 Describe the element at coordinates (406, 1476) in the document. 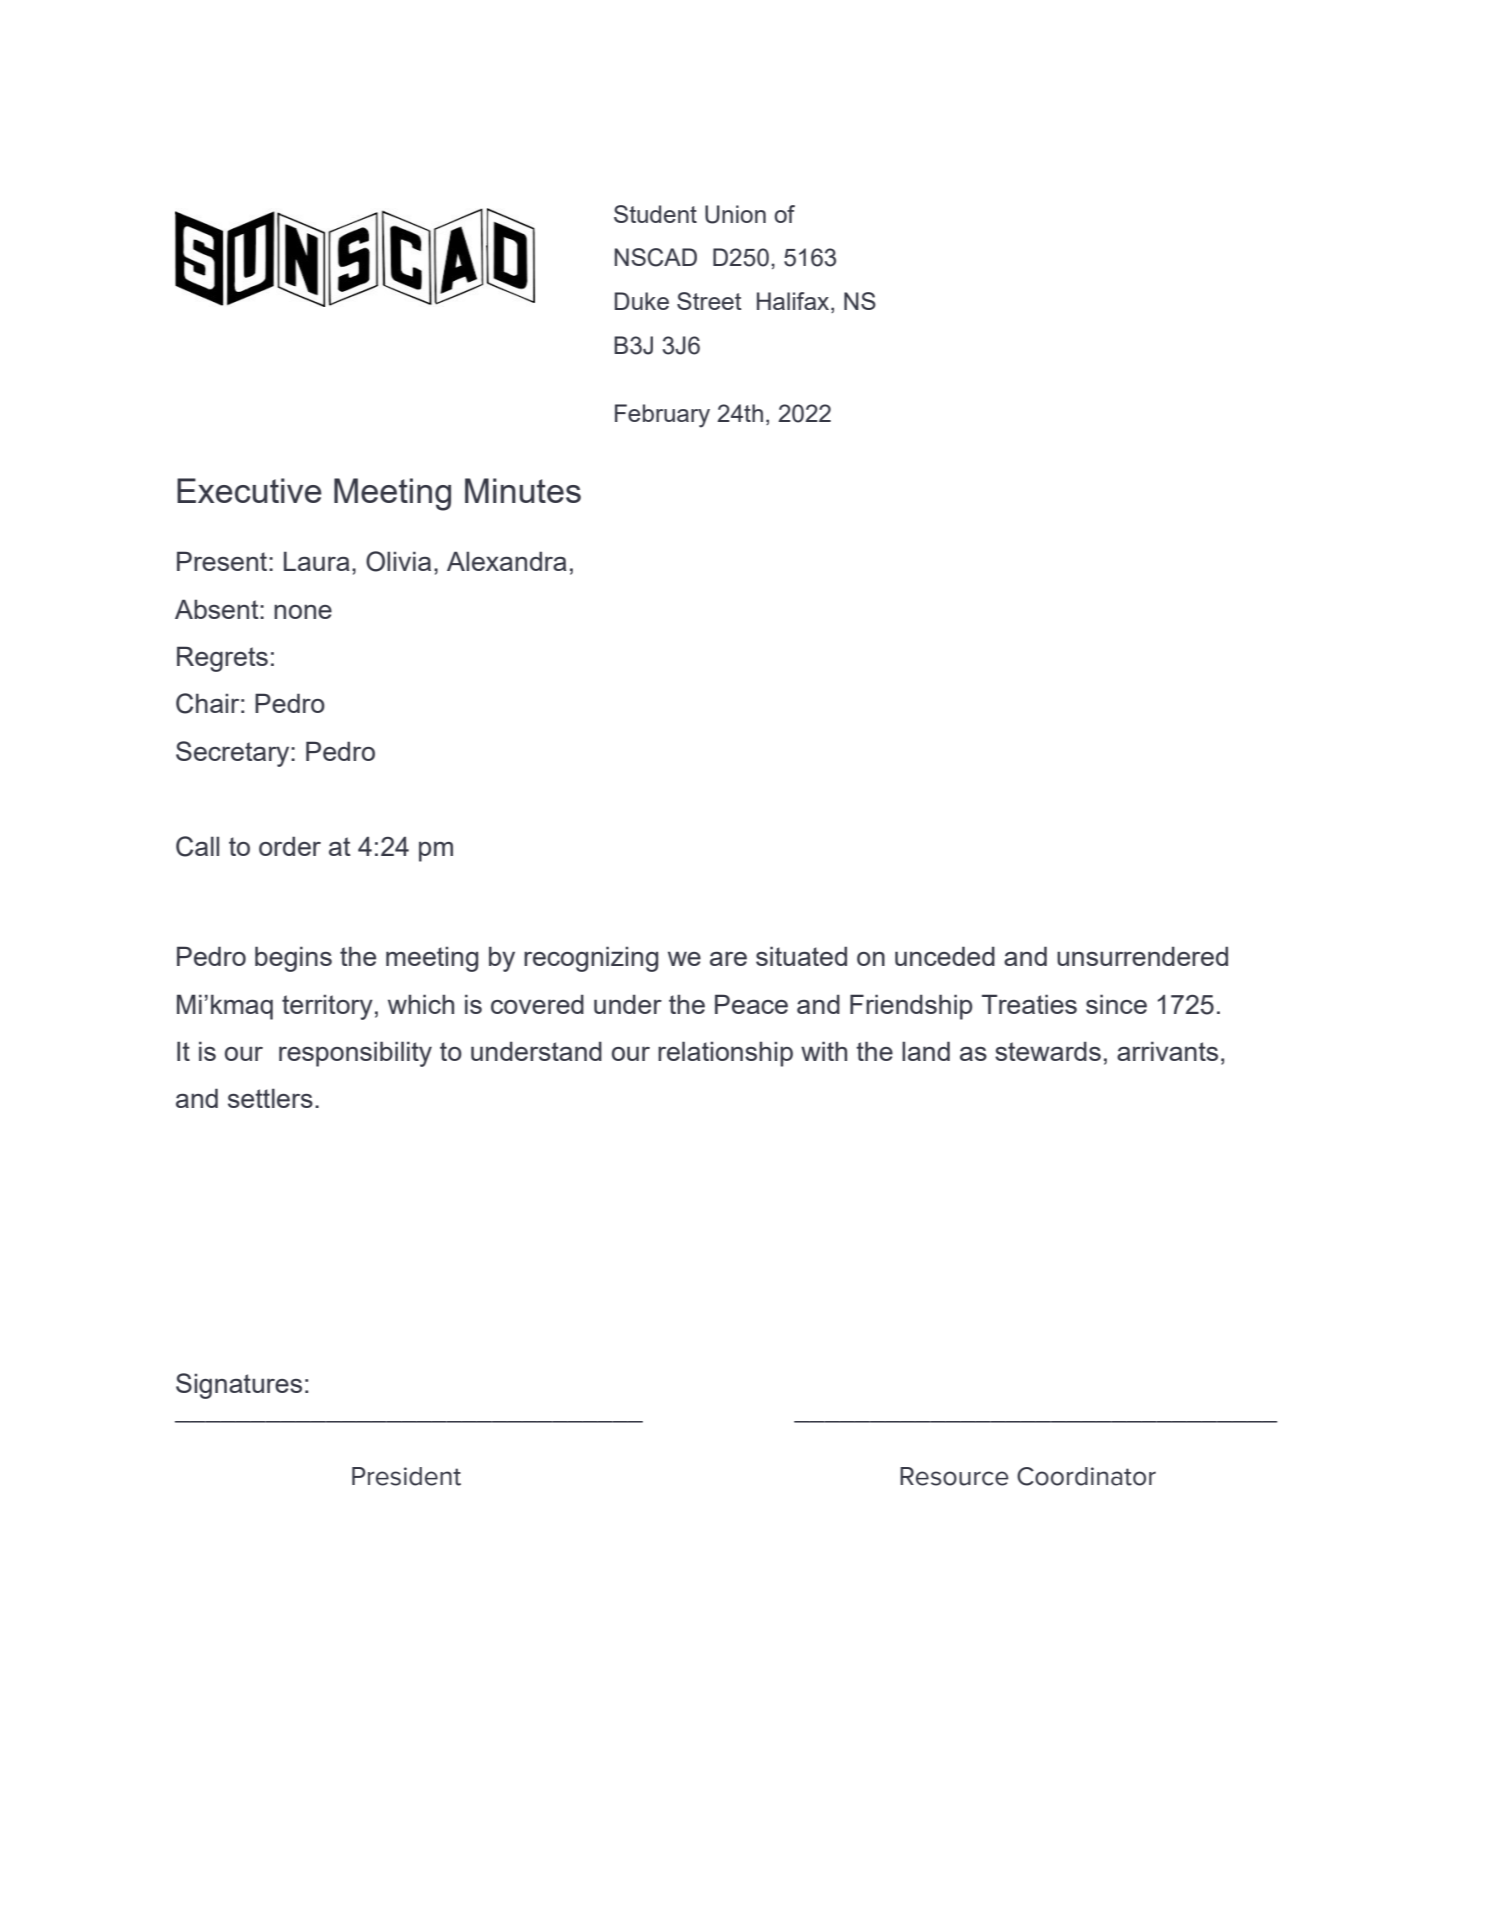

I see `President` at that location.
